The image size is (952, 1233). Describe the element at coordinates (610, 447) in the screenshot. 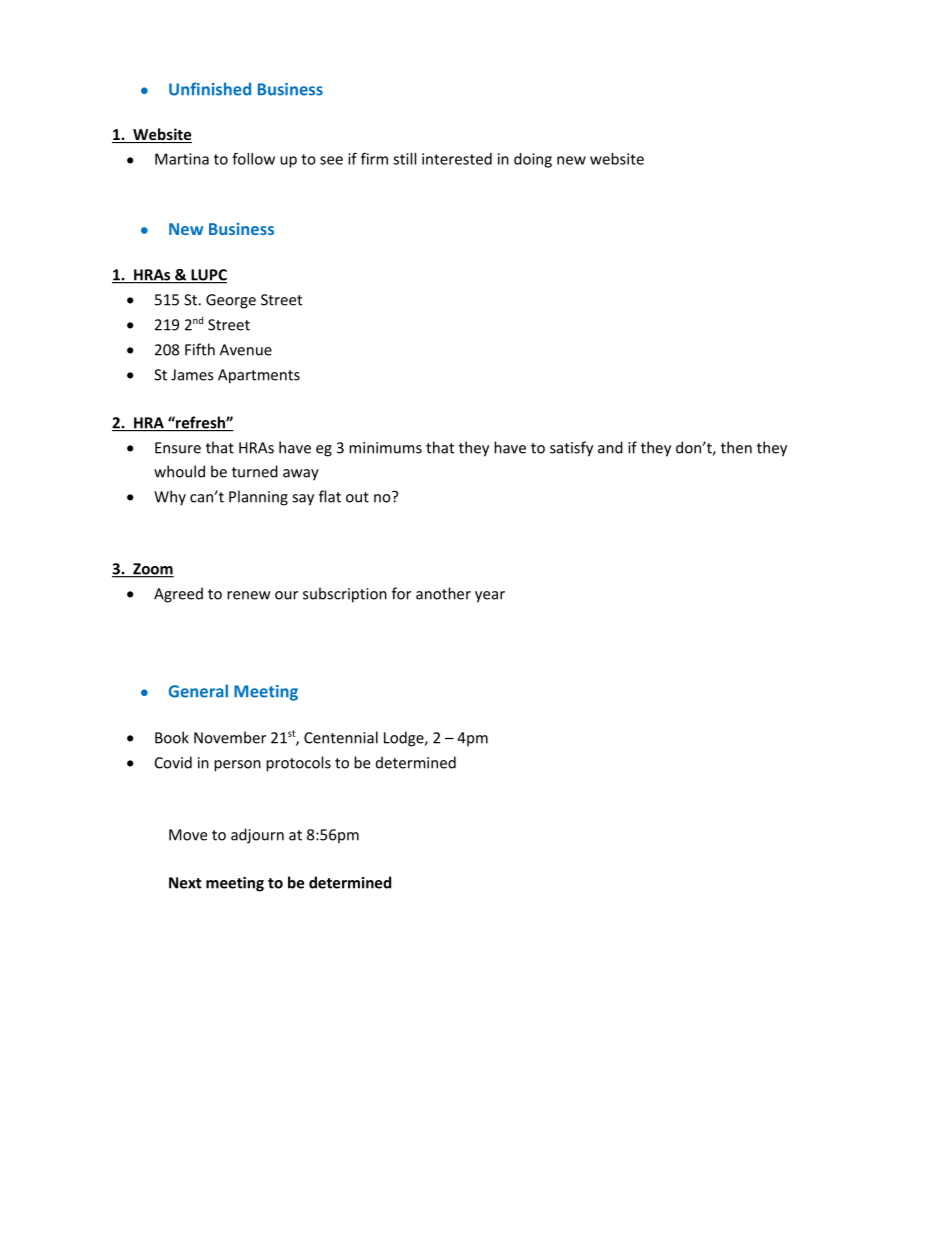

I see `and` at that location.
